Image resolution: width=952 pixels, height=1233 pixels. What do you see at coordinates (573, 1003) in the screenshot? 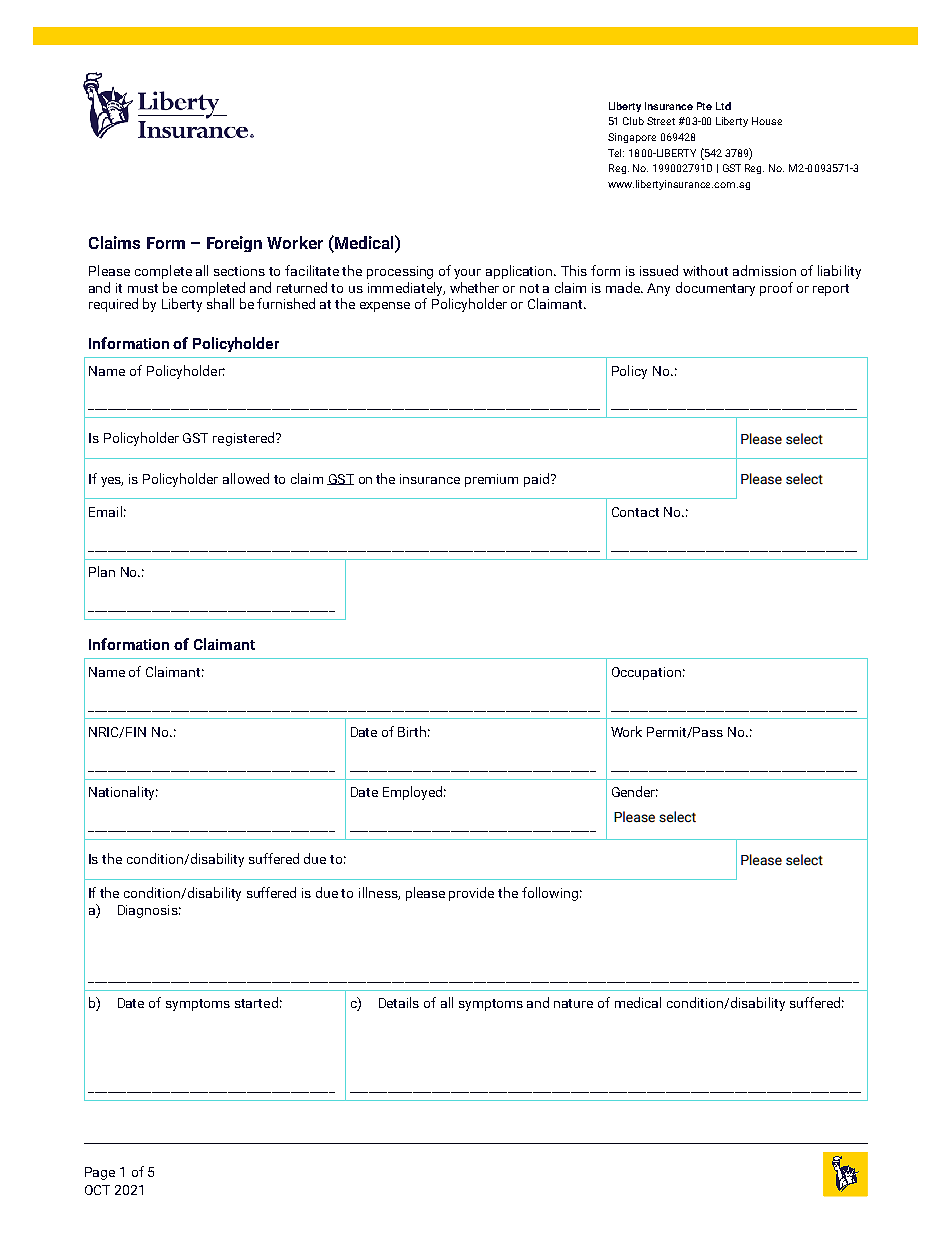
I see `nature` at bounding box center [573, 1003].
